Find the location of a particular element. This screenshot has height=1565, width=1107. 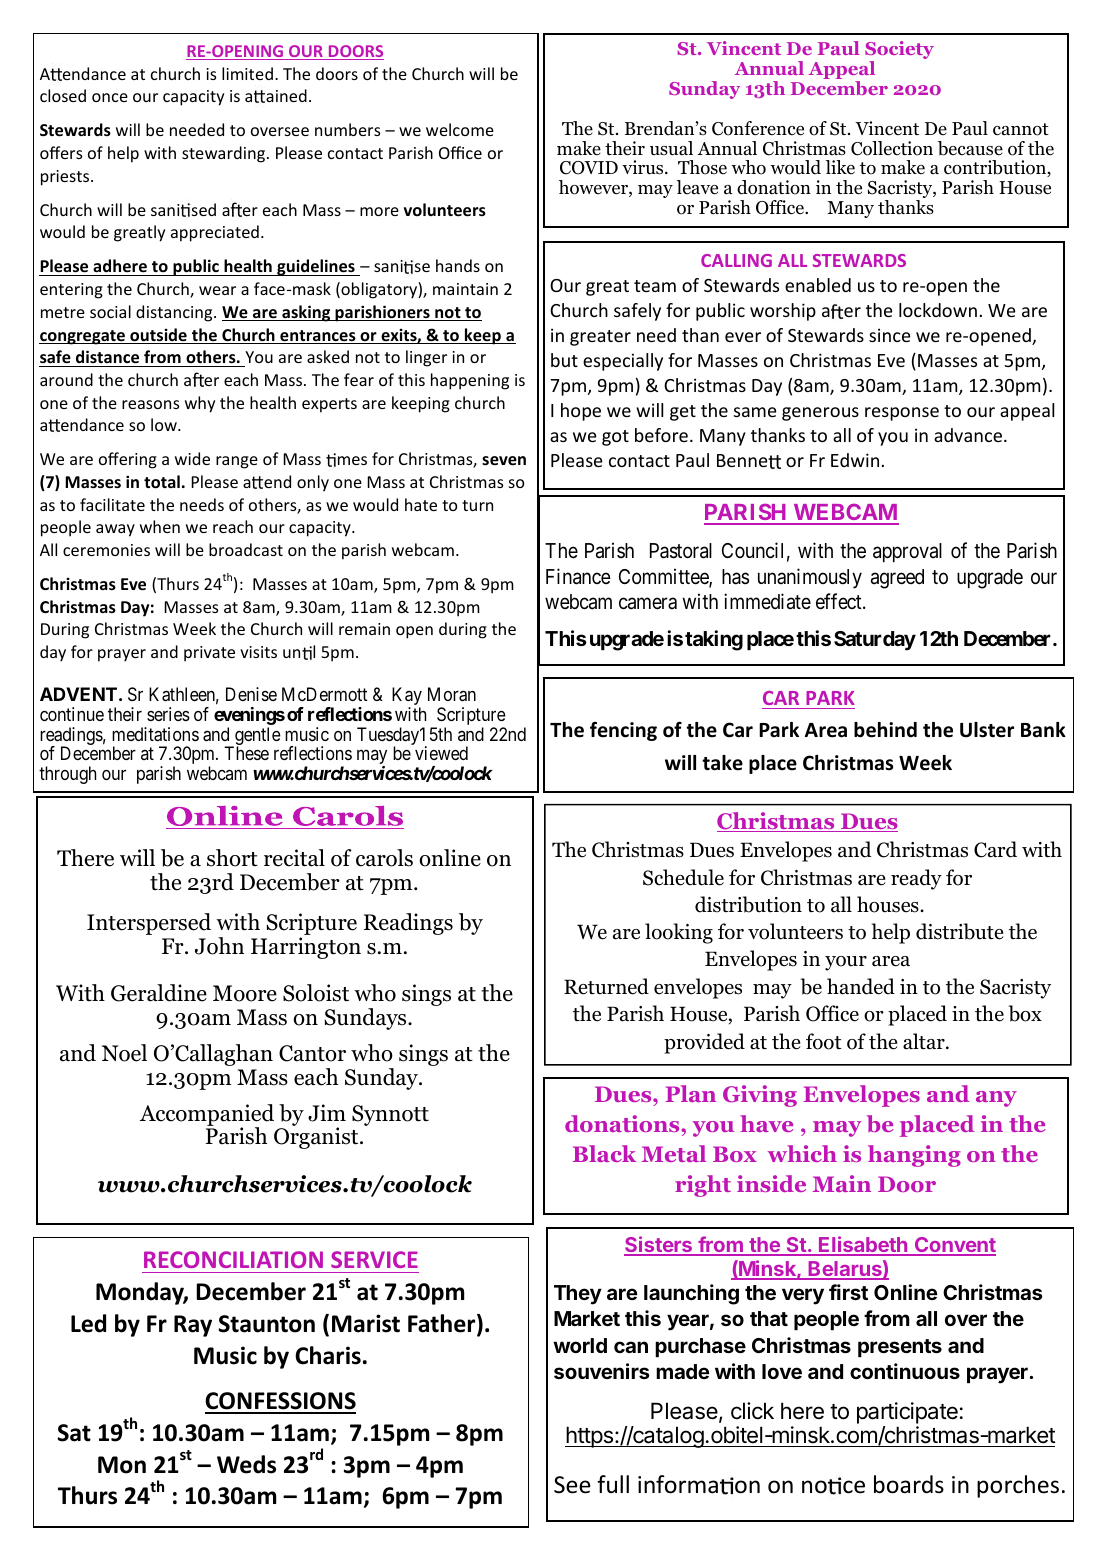

Black is located at coordinates (604, 1153).
